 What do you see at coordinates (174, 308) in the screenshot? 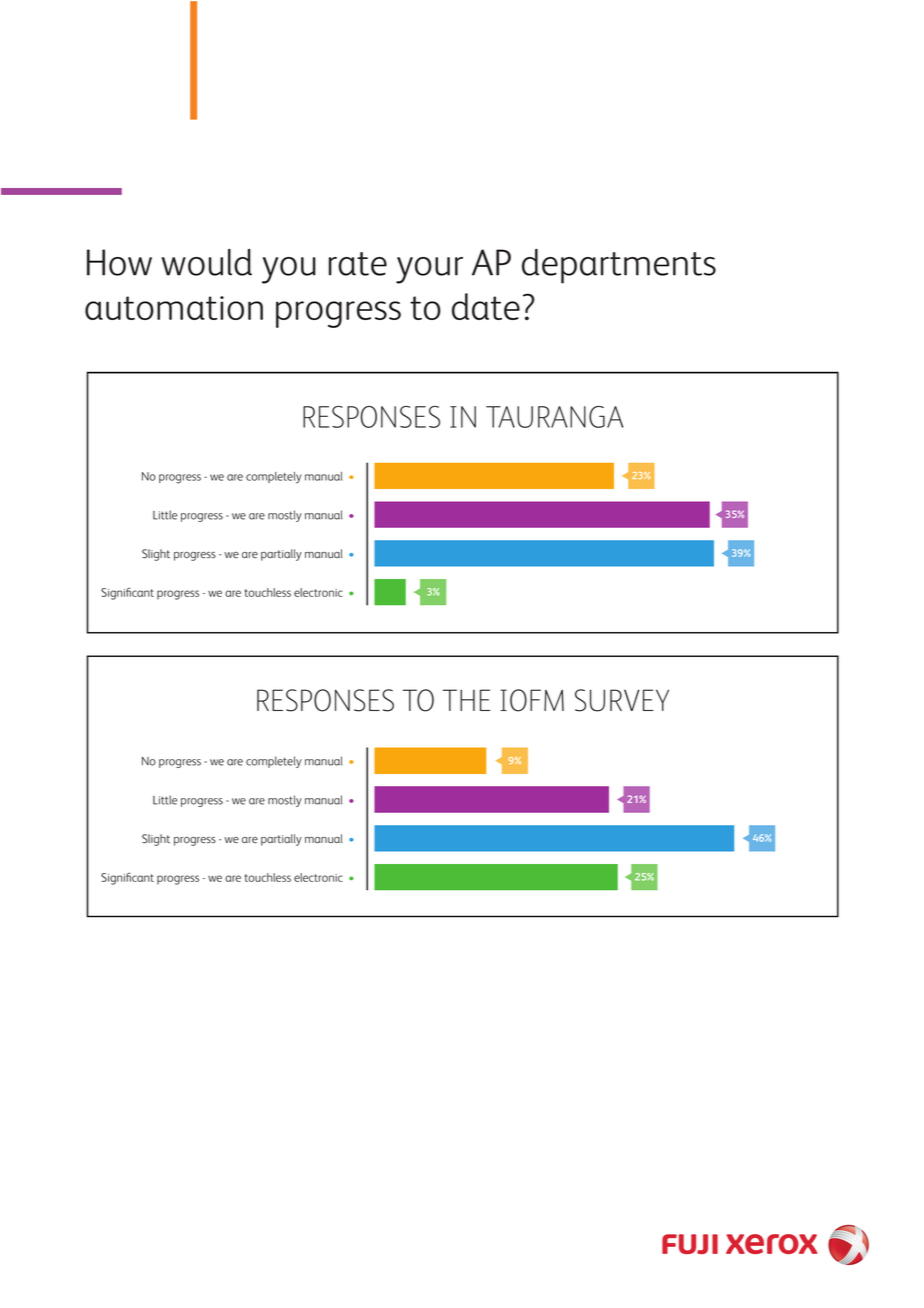
I see `automation` at bounding box center [174, 308].
